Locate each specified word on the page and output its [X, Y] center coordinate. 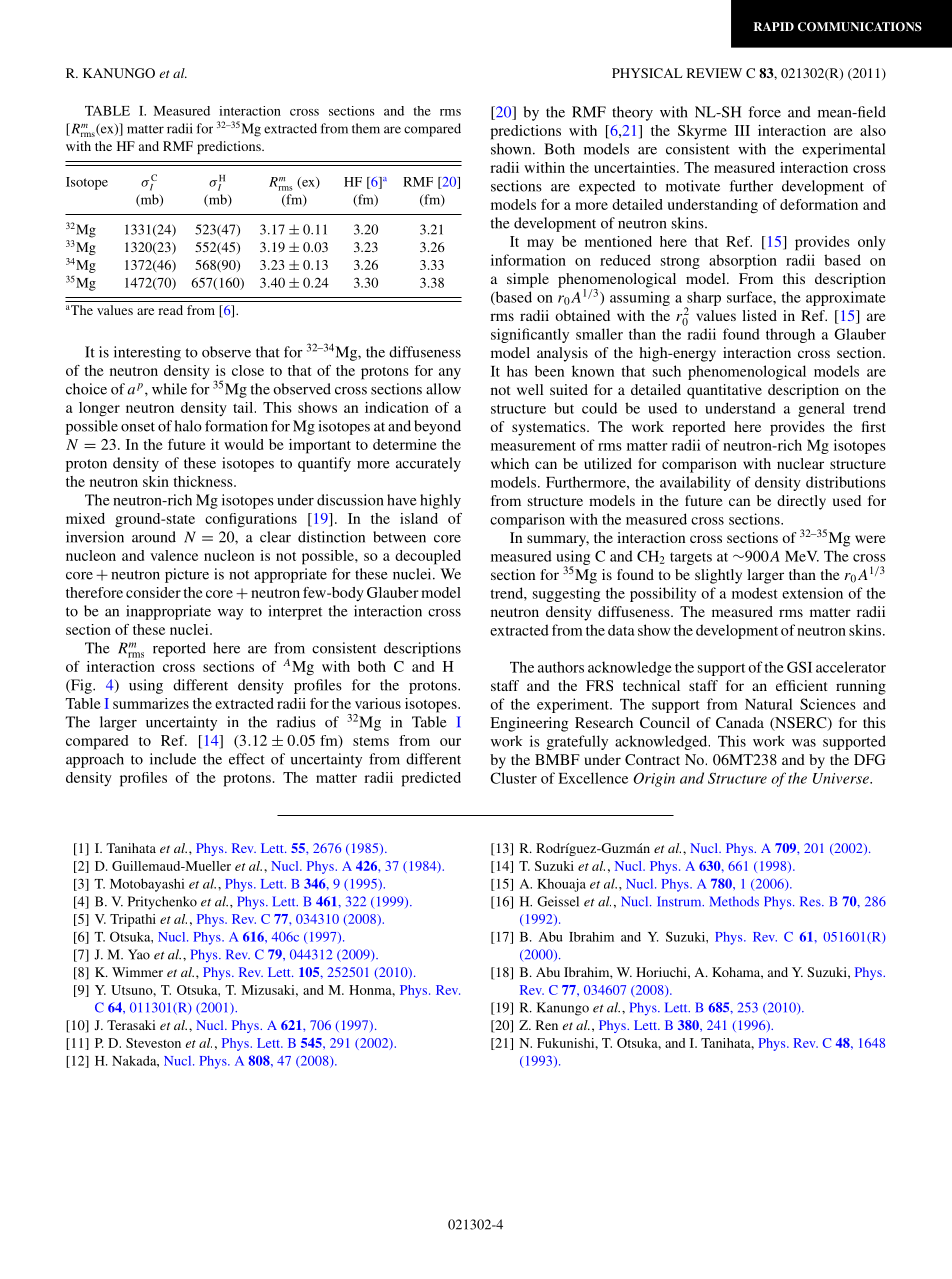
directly [801, 502]
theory [632, 113]
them [366, 128]
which [510, 463]
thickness [204, 481]
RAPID [774, 26]
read [170, 310]
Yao [139, 954]
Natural [769, 704]
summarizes [151, 703]
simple [528, 280]
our [450, 742]
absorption [743, 261]
